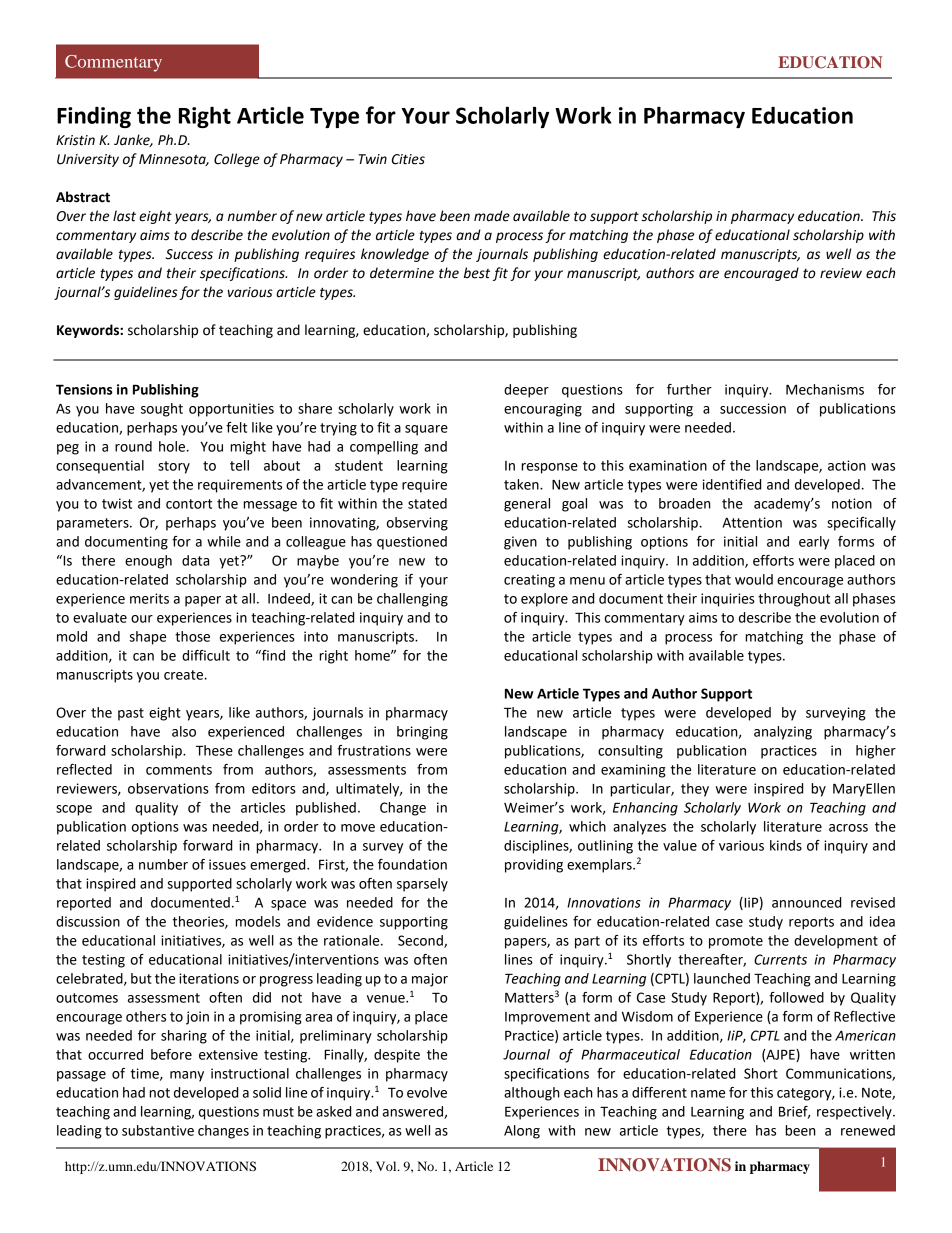  I want to click on substantive, so click(158, 1130).
